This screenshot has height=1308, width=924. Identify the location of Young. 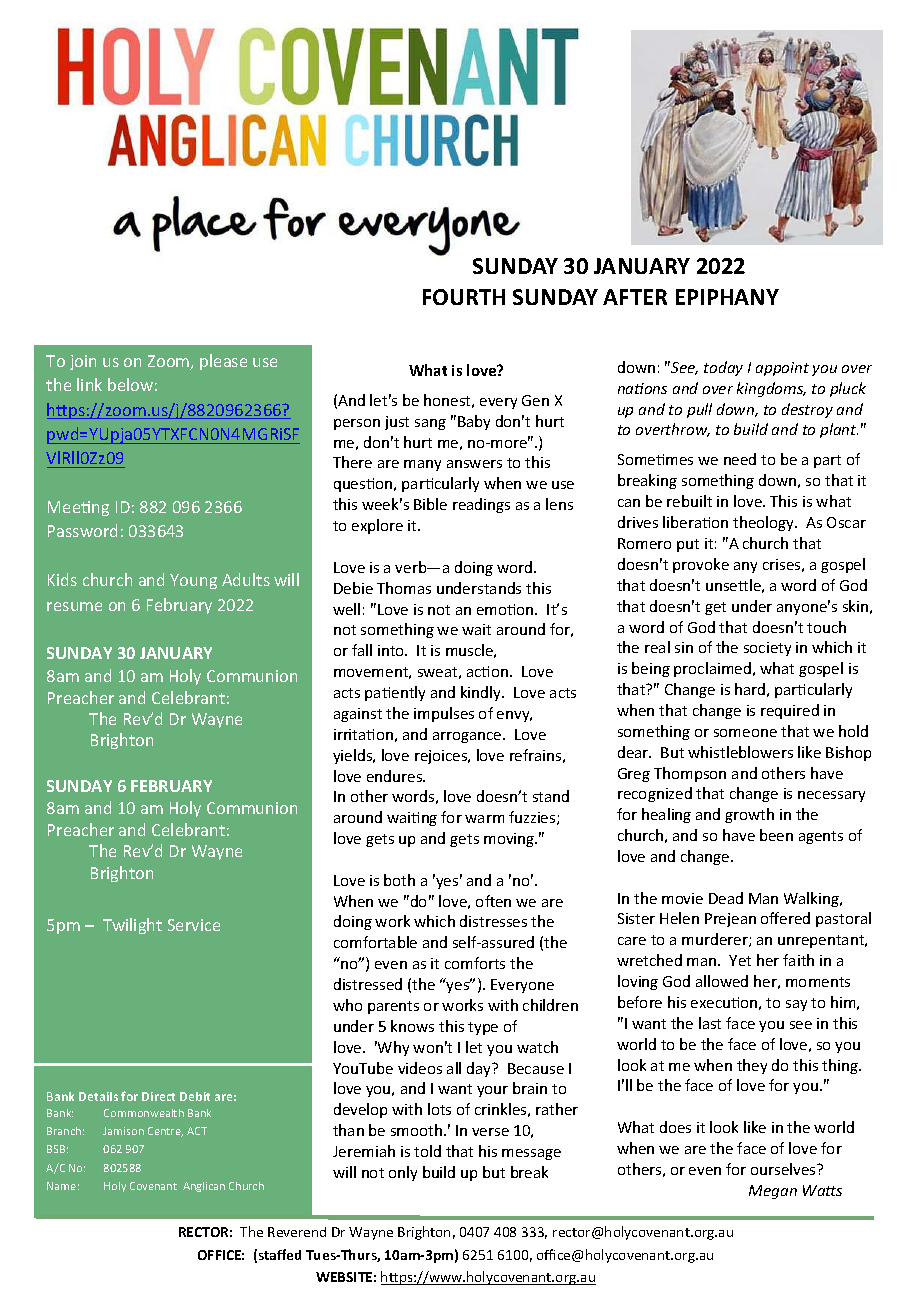
(193, 581).
